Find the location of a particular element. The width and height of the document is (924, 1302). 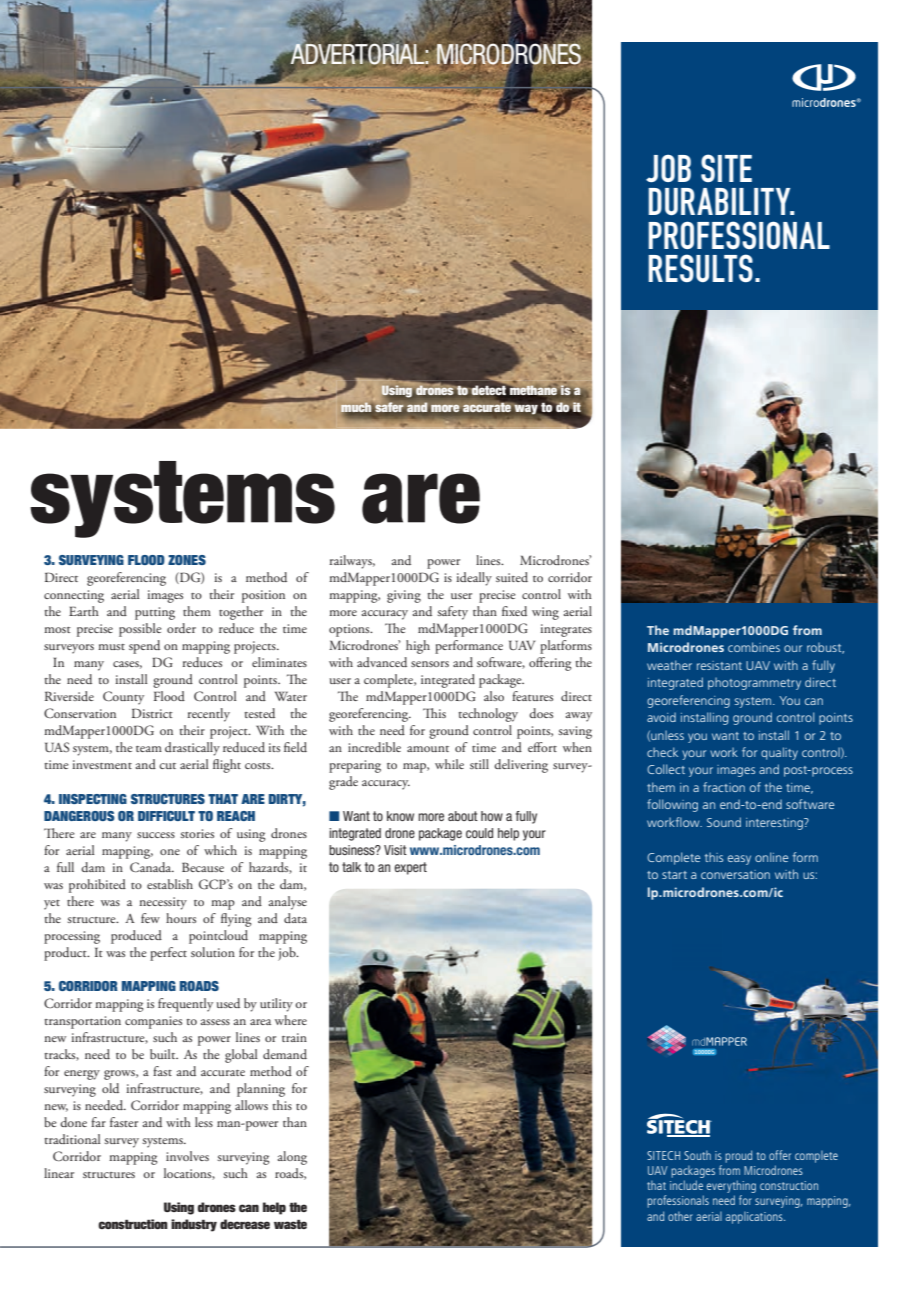

DURABILITY is located at coordinates (720, 201).
